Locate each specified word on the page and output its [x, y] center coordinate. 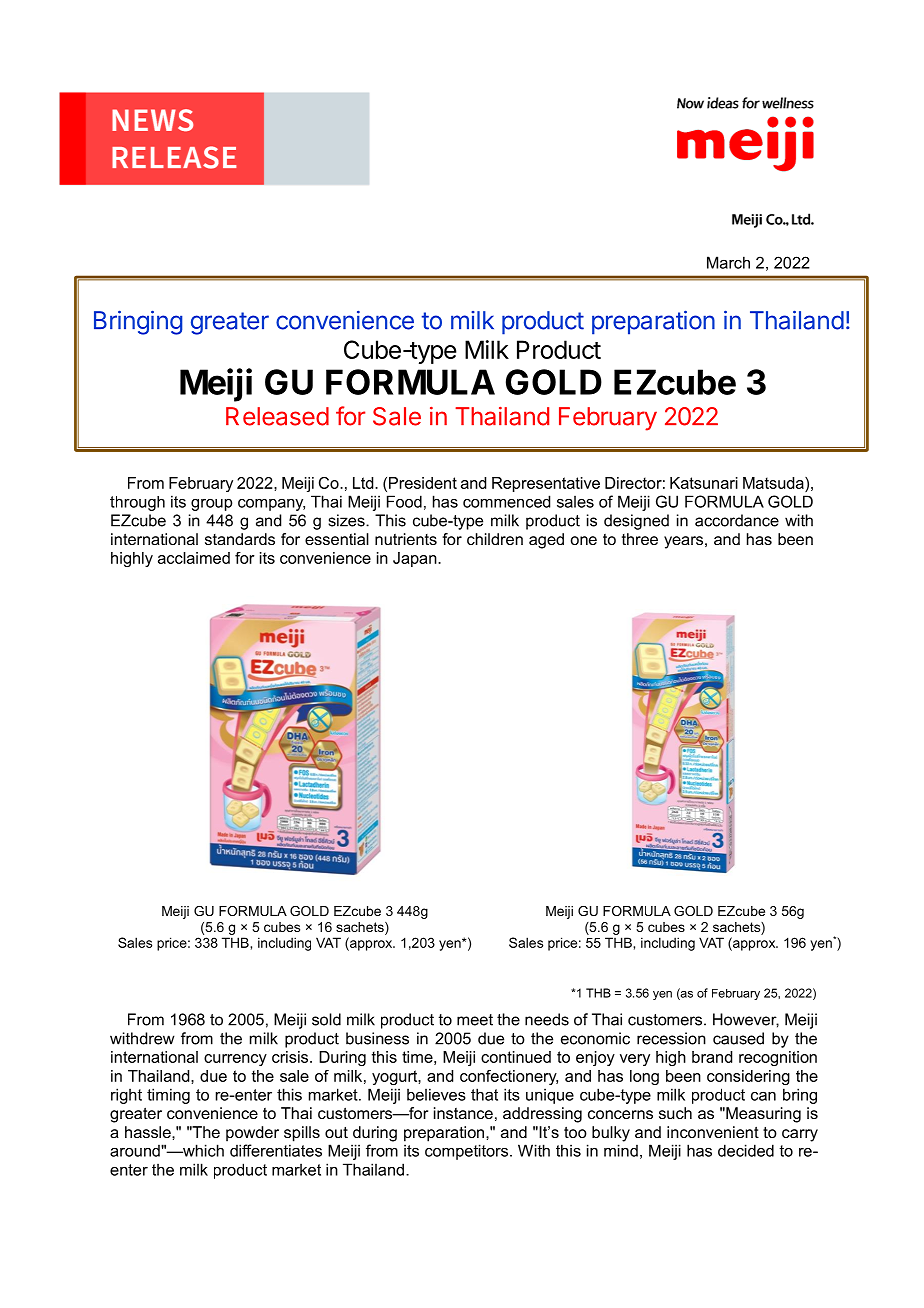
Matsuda [774, 483]
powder [252, 1134]
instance [463, 1113]
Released [277, 416]
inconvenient [713, 1132]
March [728, 262]
